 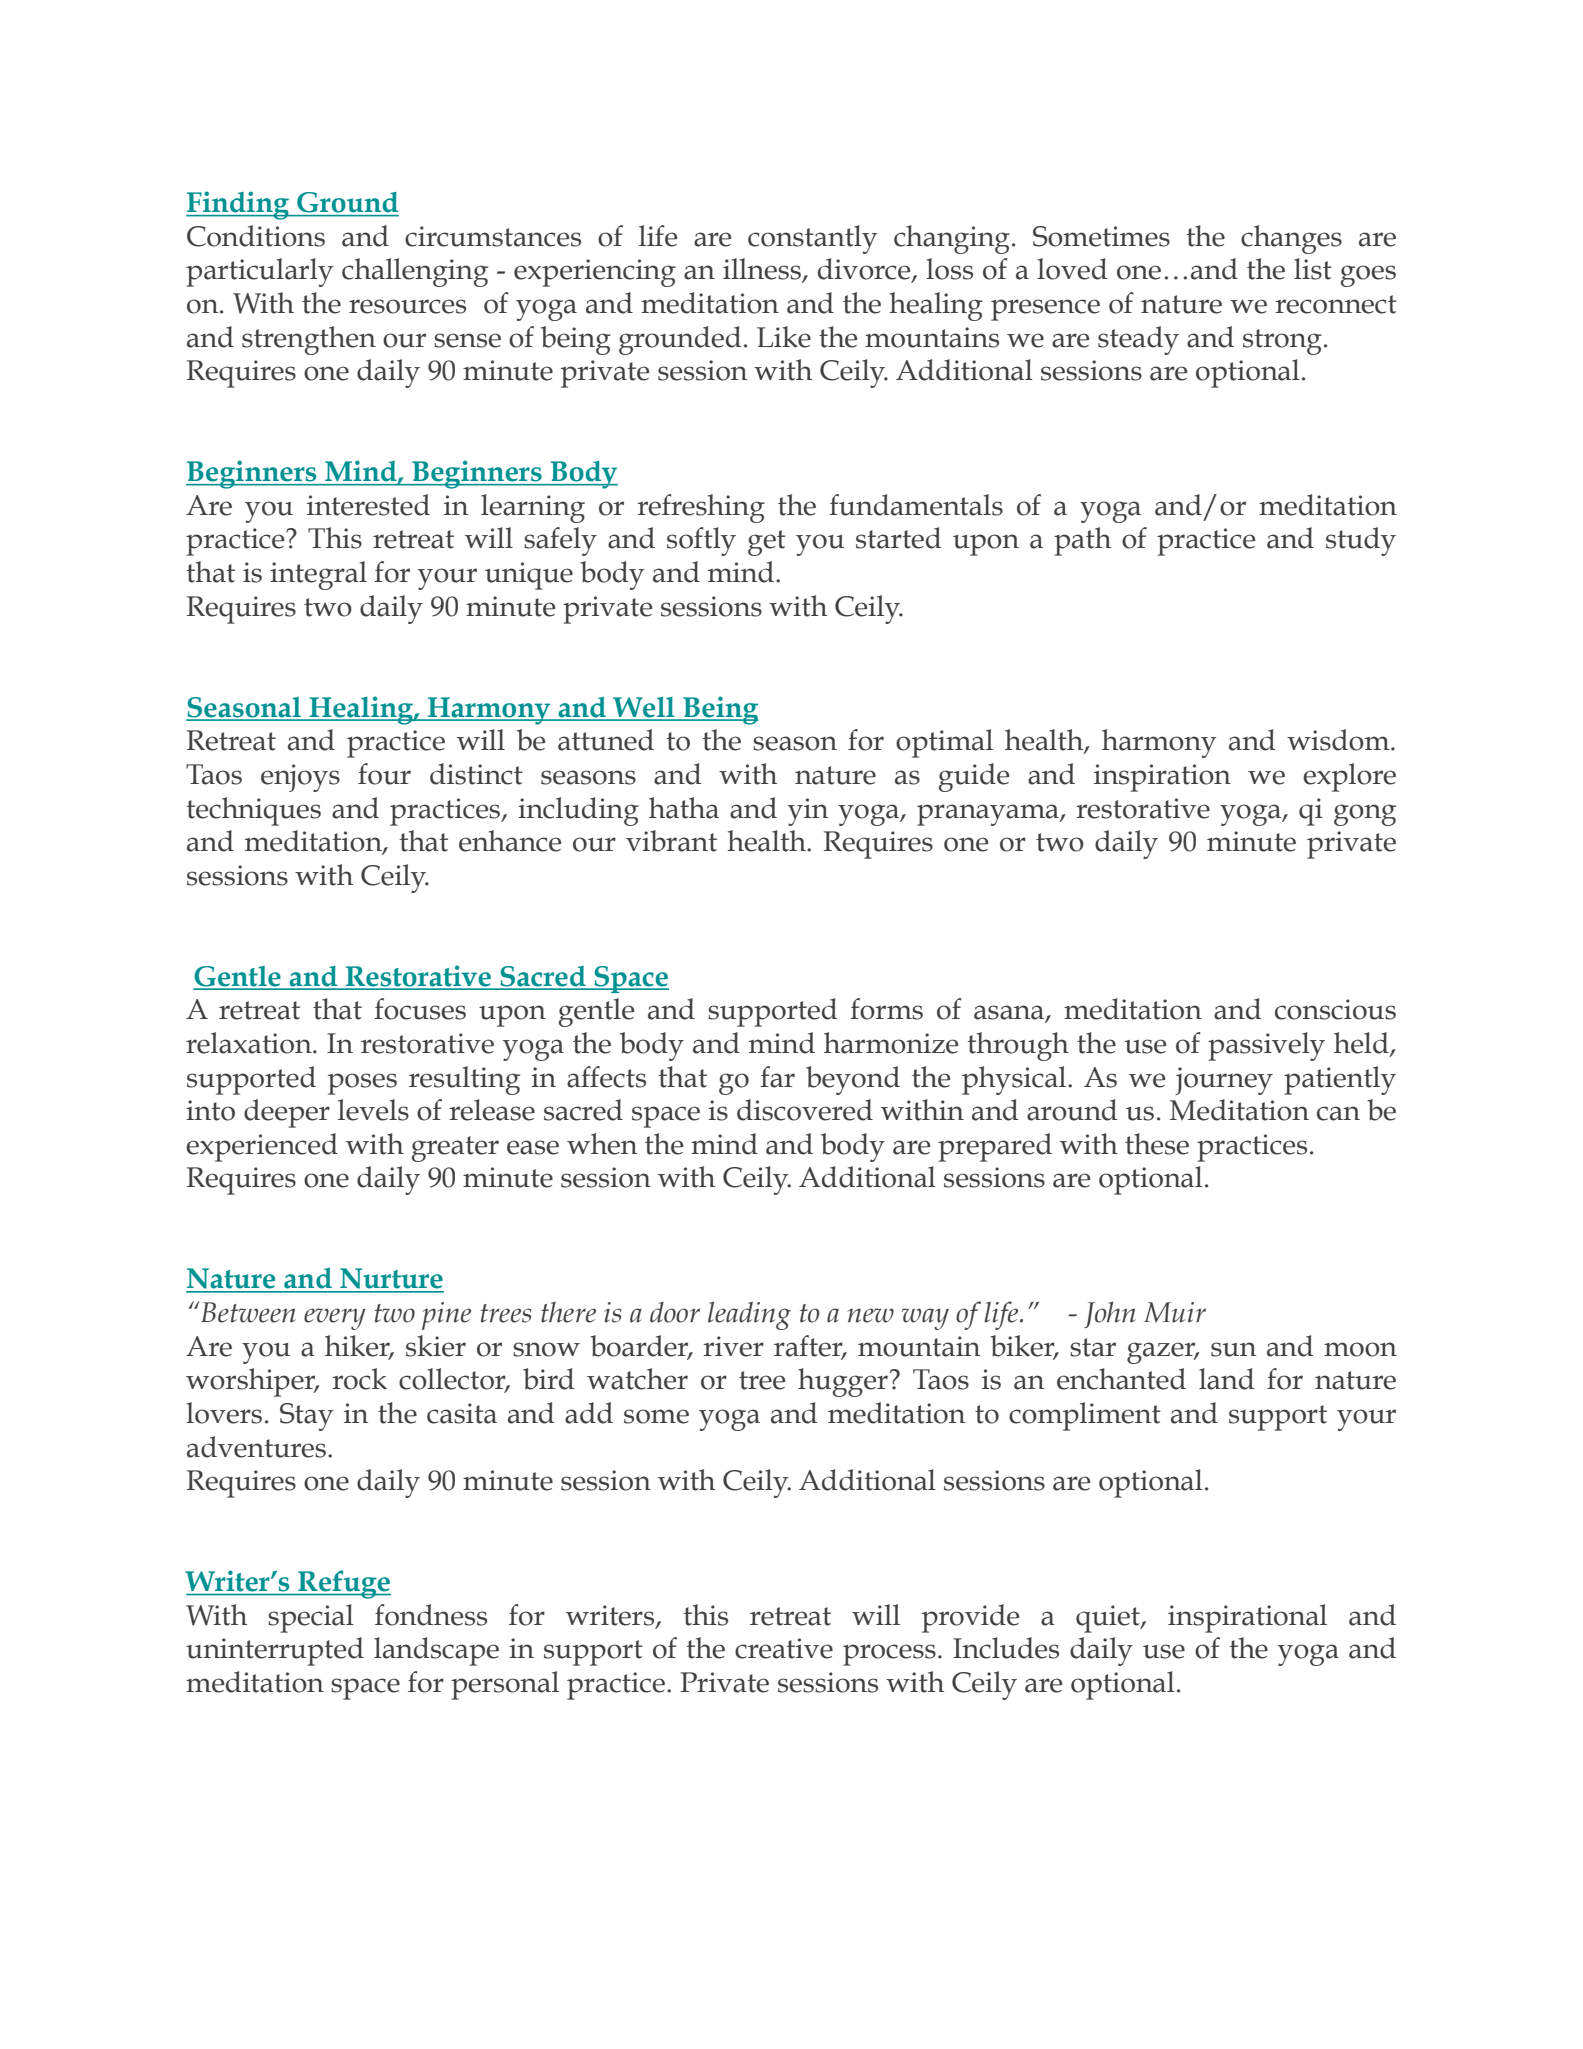 I want to click on challenging, so click(x=415, y=272).
